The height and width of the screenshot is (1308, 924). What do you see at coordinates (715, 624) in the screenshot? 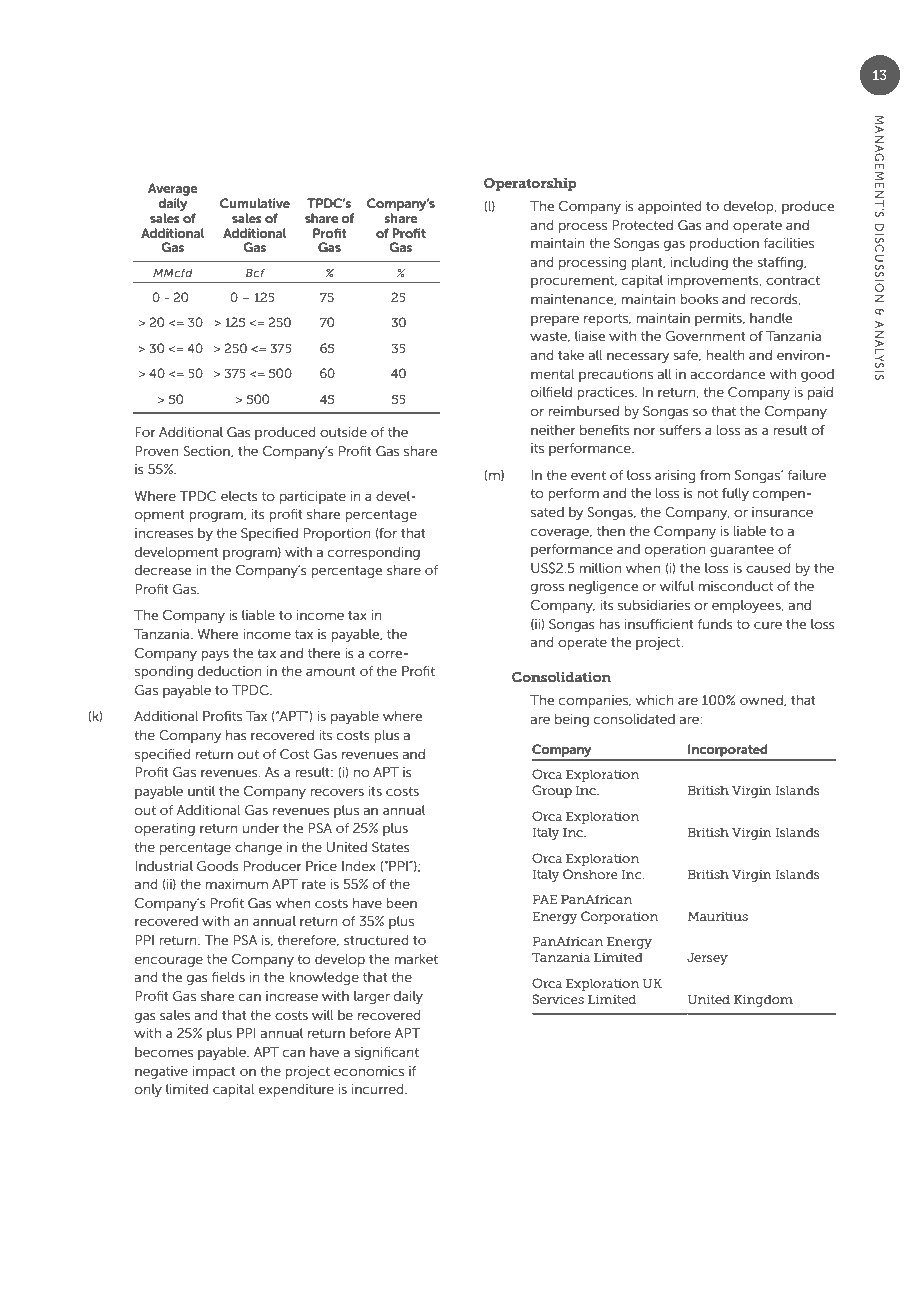
I see `funds` at bounding box center [715, 624].
